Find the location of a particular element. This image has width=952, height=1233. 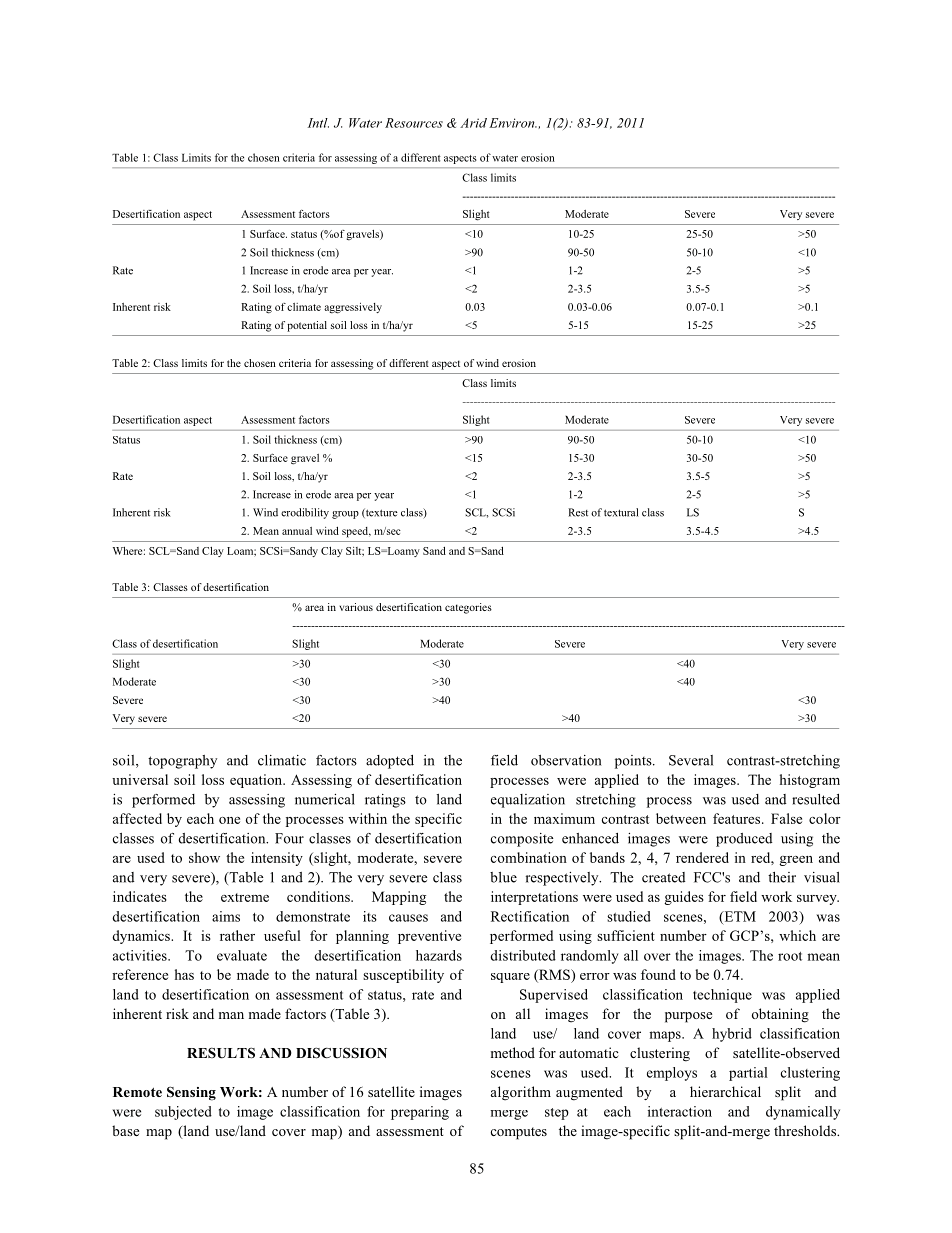

Environ is located at coordinates (513, 123).
